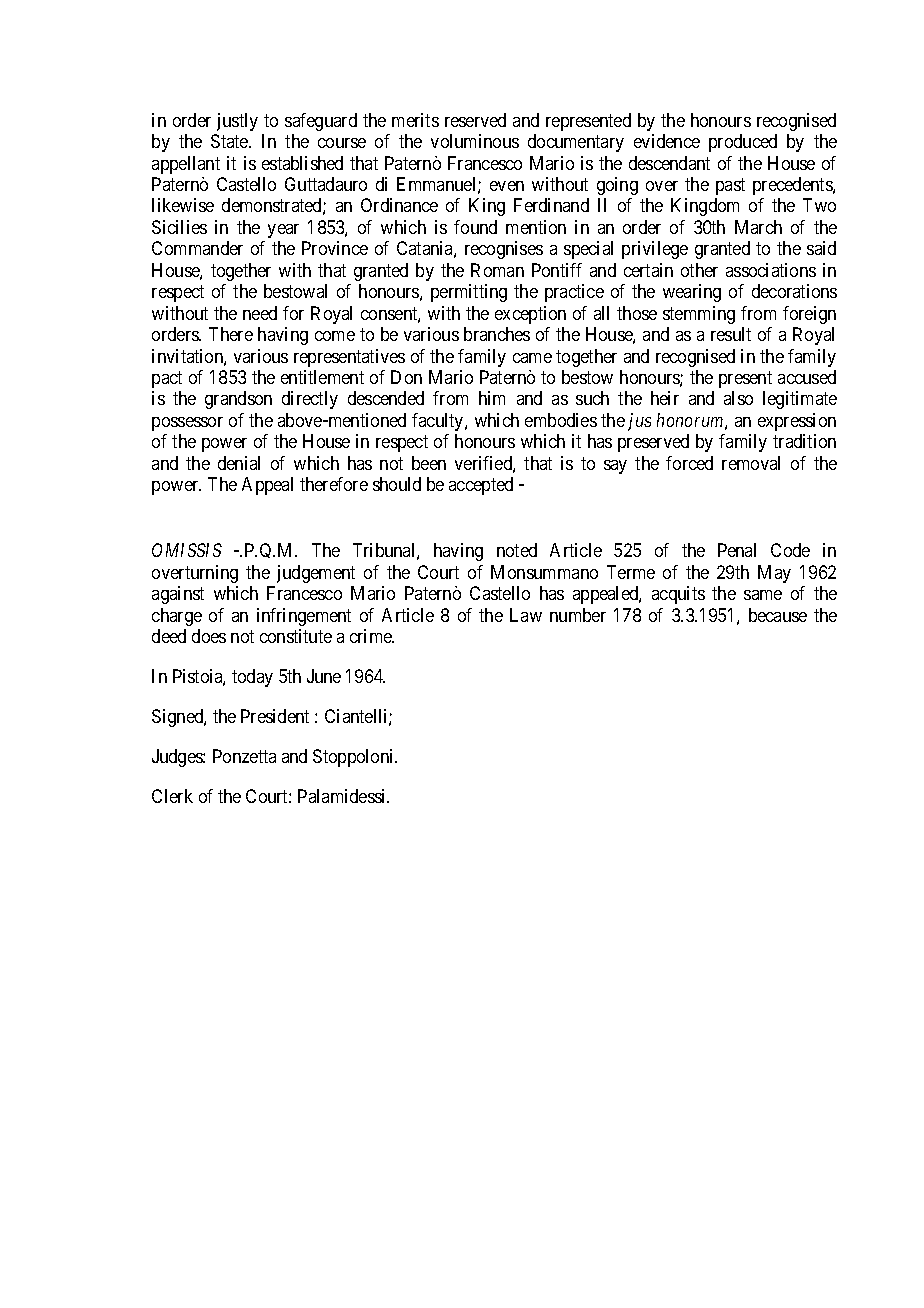 The height and width of the screenshot is (1308, 924). I want to click on does, so click(209, 636).
